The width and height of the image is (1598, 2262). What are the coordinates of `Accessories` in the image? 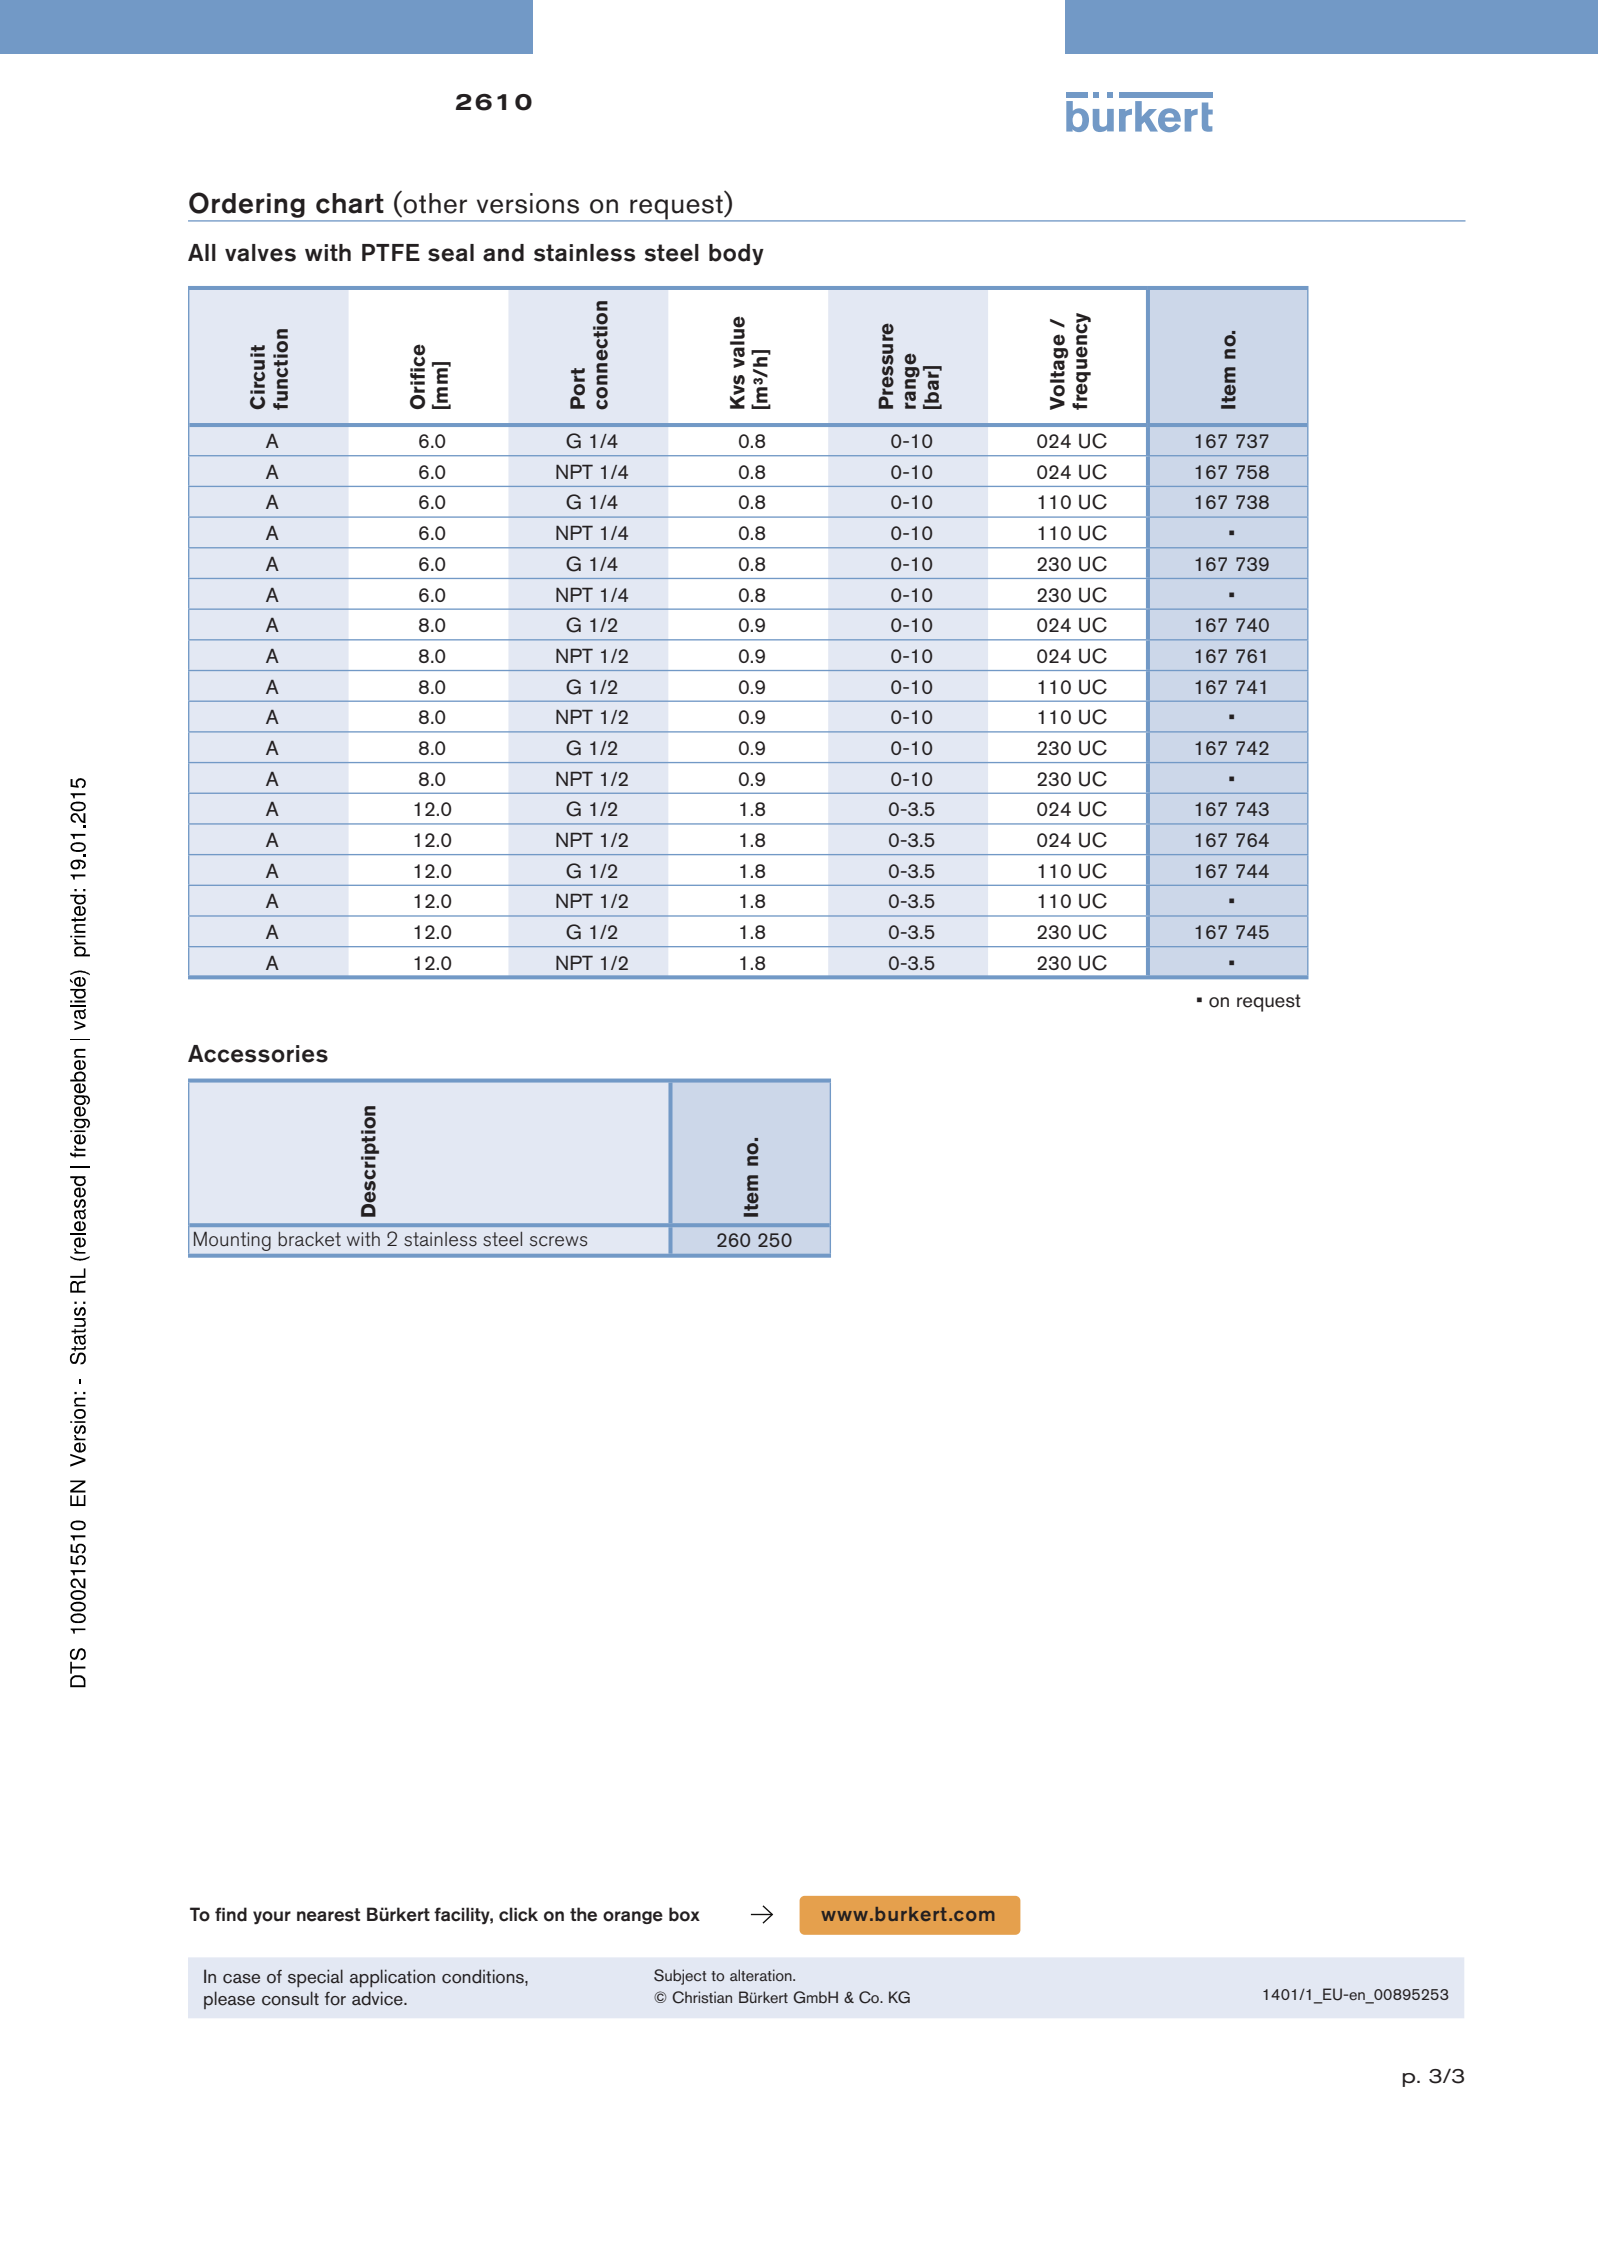 It's located at (258, 1054).
